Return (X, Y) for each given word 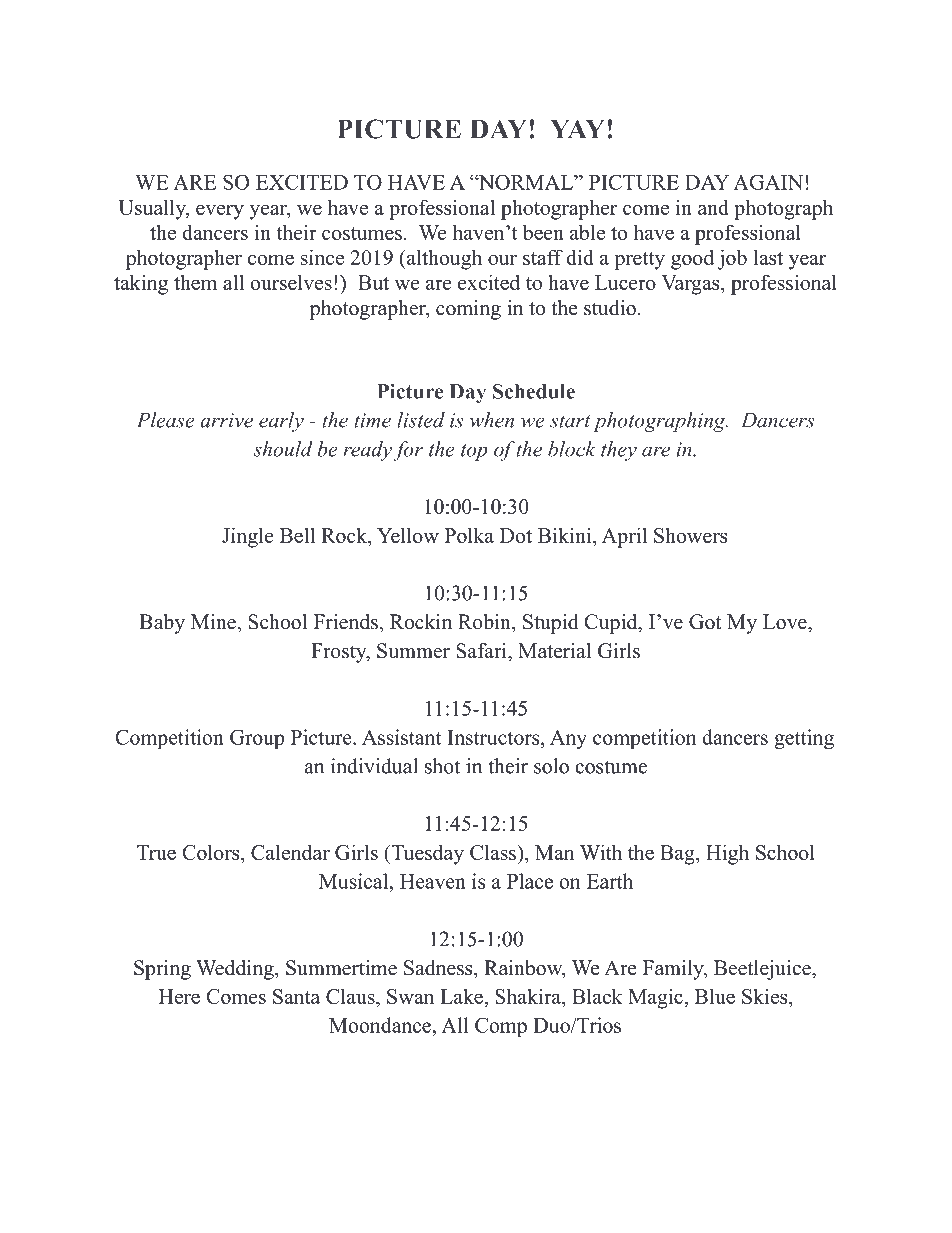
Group (257, 739)
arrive (227, 420)
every (220, 212)
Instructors (495, 737)
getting (804, 739)
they (619, 451)
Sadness (439, 968)
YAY (577, 128)
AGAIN (768, 182)
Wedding (236, 970)
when (492, 420)
